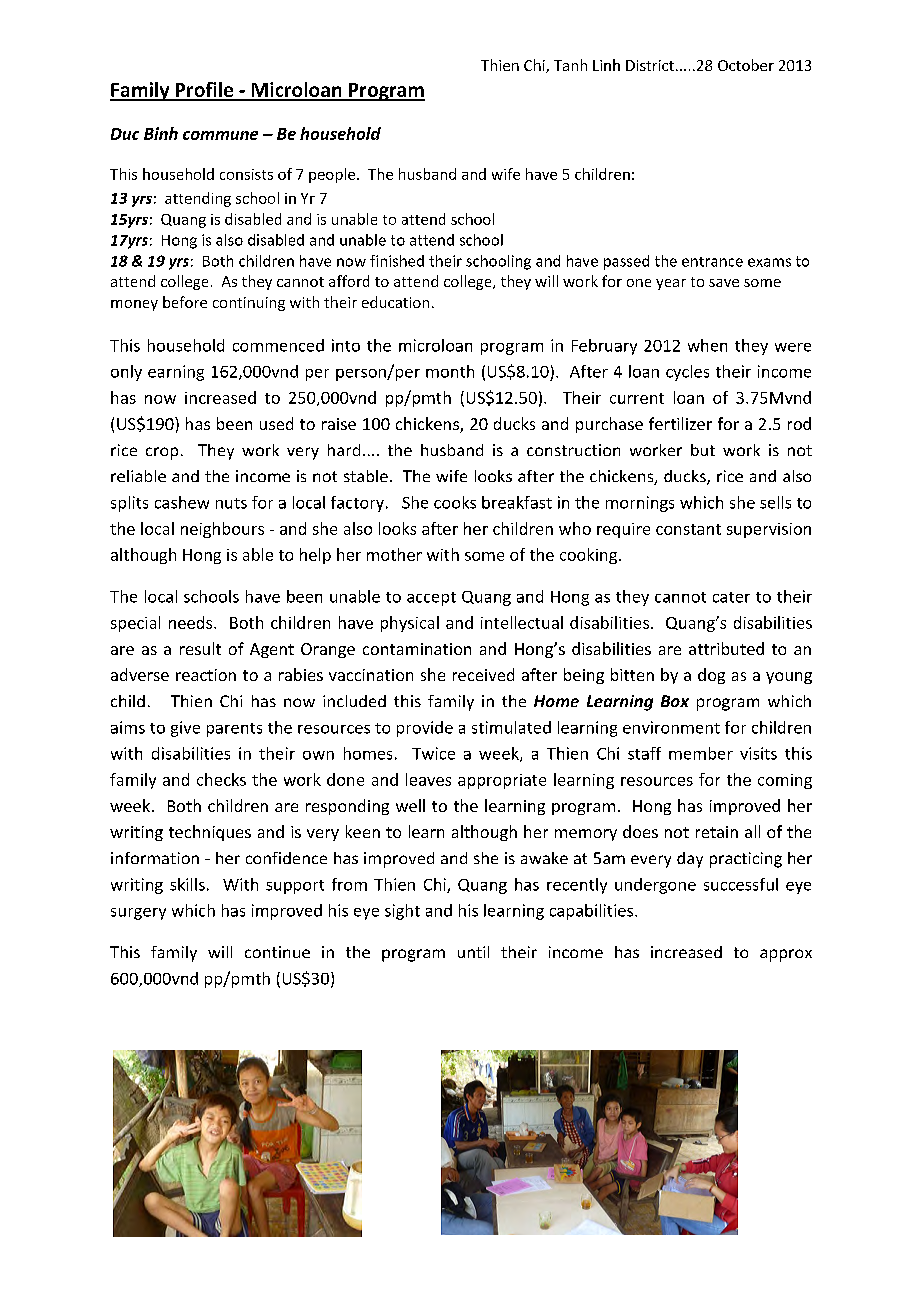 This screenshot has width=924, height=1308. Describe the element at coordinates (200, 648) in the screenshot. I see `result` at that location.
